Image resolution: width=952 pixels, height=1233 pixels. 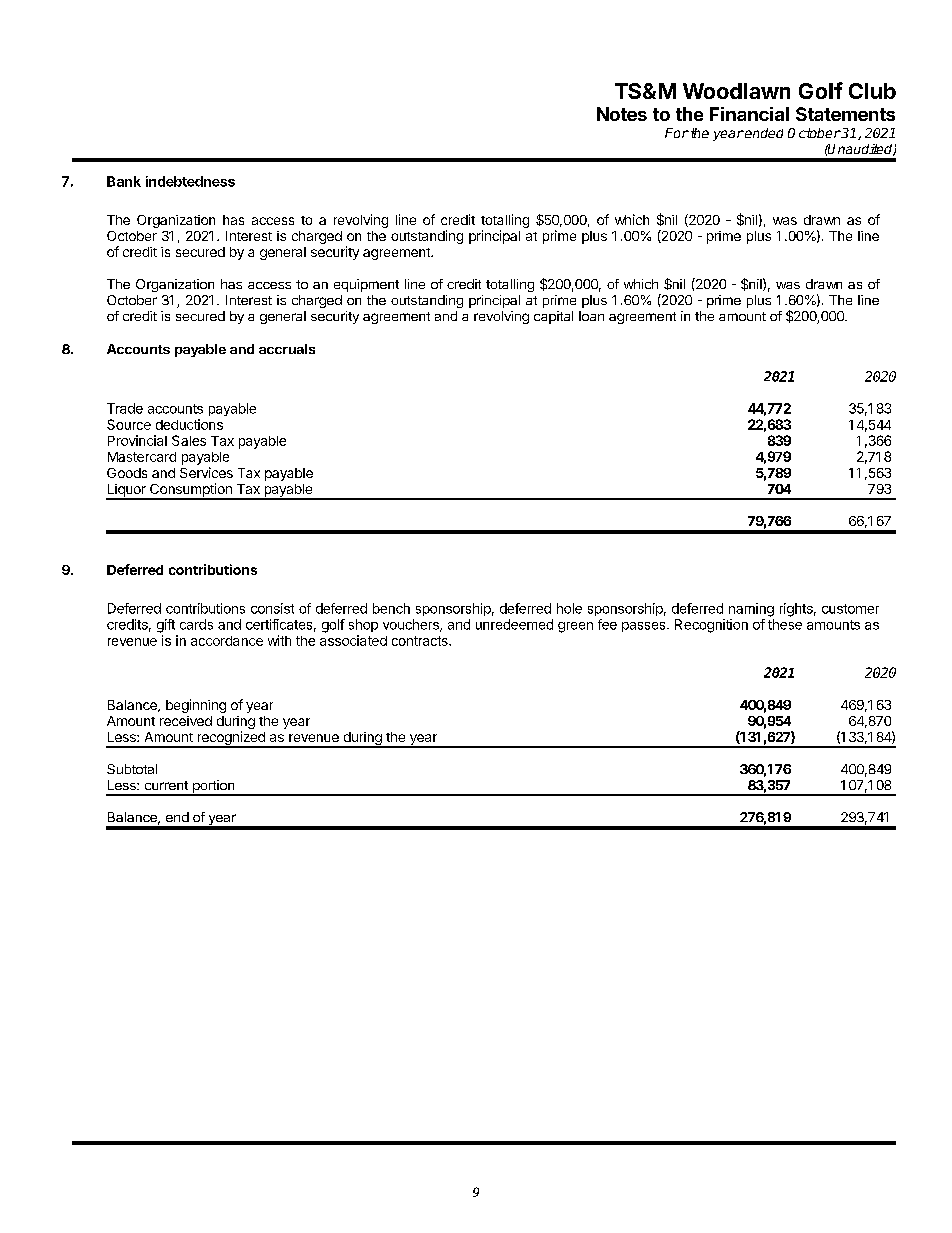 I want to click on Financial, so click(x=749, y=114).
